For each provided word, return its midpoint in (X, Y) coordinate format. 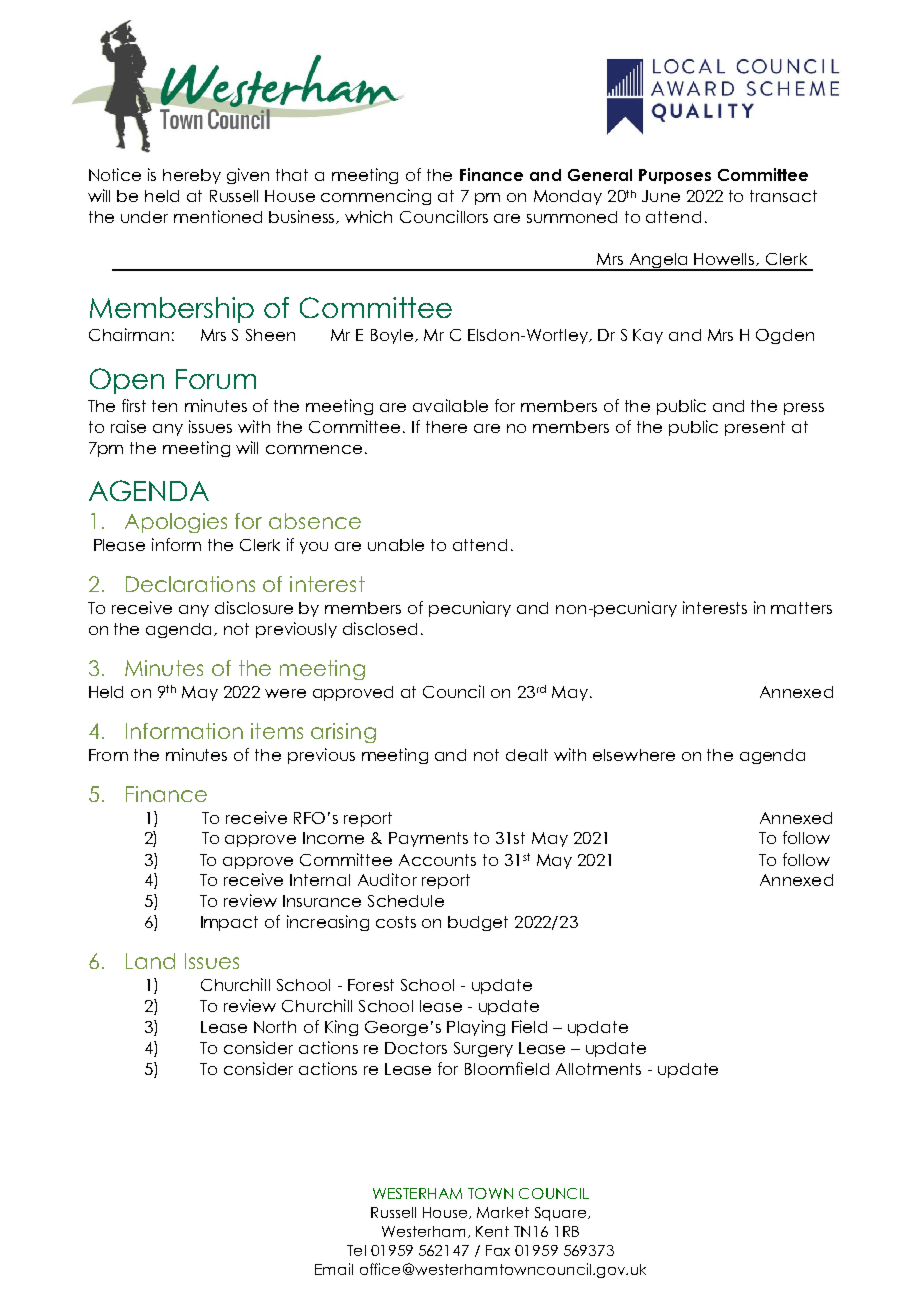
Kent (492, 1231)
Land (150, 961)
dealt (527, 755)
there (446, 427)
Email (334, 1269)
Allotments (598, 1069)
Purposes (675, 176)
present (755, 428)
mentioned (218, 216)
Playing (476, 1028)
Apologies (176, 523)
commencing (376, 197)
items (277, 731)
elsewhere (634, 755)
